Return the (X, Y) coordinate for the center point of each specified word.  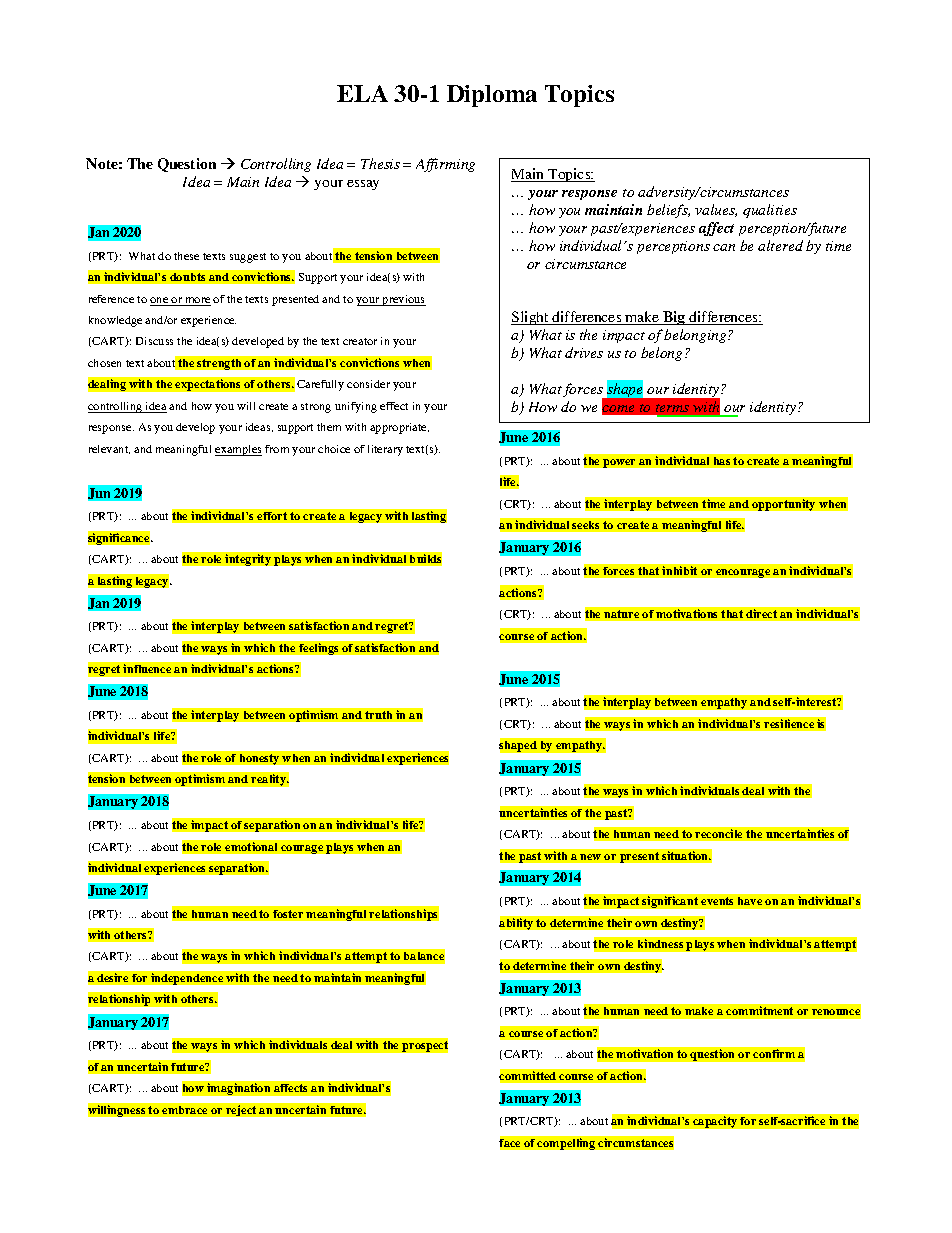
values (716, 210)
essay (363, 185)
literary (385, 450)
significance (120, 538)
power (619, 463)
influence (147, 668)
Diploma (492, 96)
